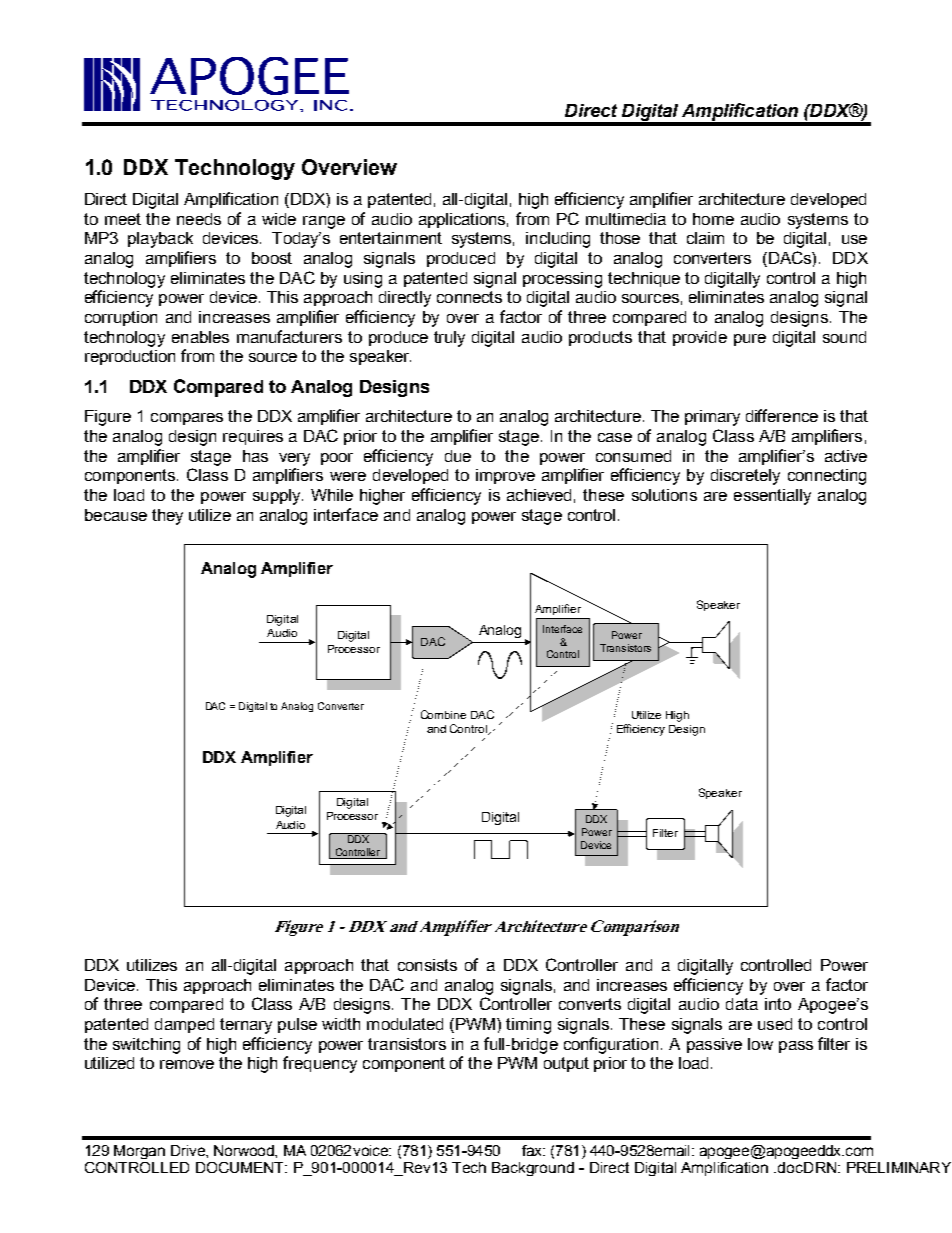 The width and height of the screenshot is (952, 1233). Describe the element at coordinates (772, 497) in the screenshot. I see `essentially` at that location.
